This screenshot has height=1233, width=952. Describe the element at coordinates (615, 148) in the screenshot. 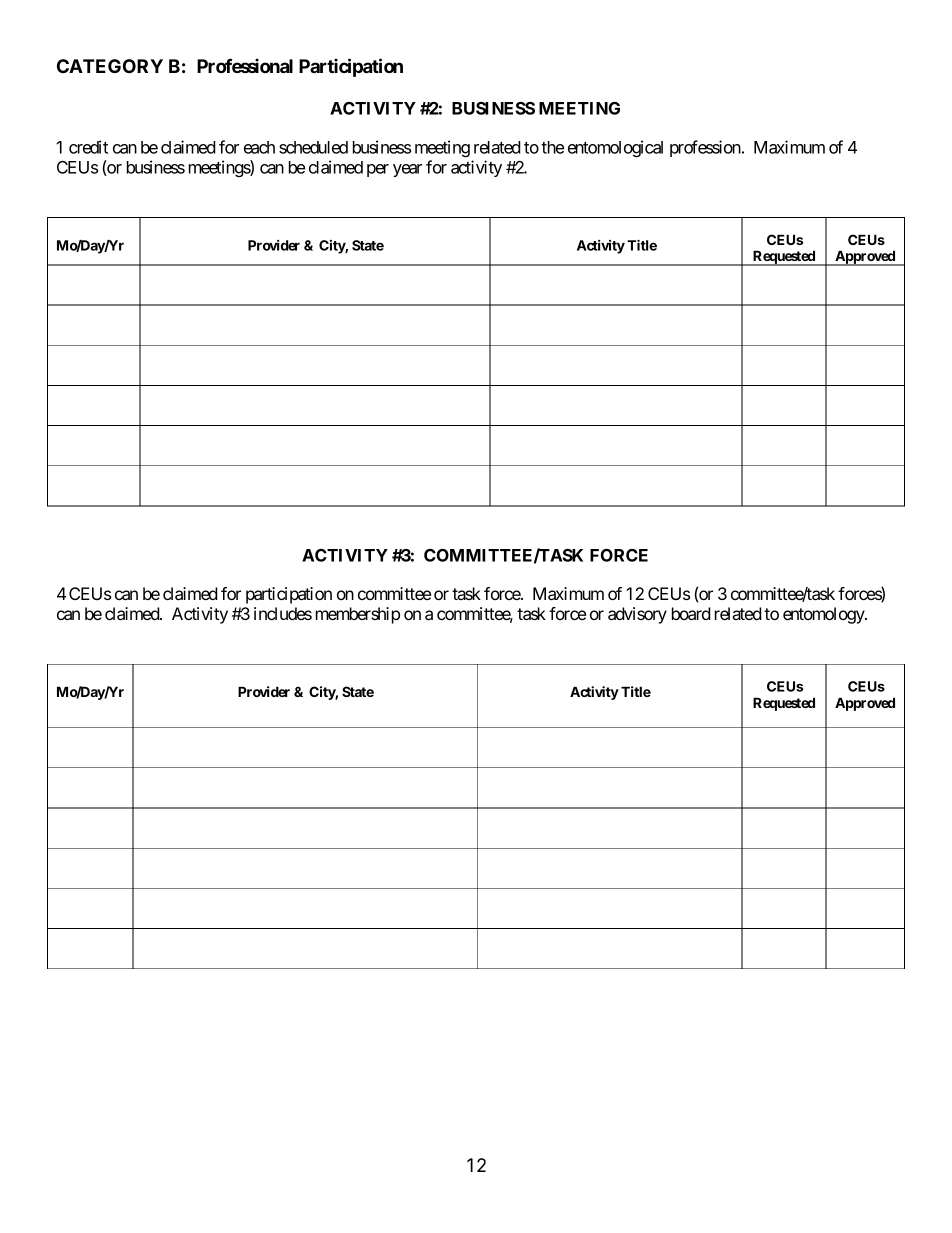

I see `entomological` at that location.
